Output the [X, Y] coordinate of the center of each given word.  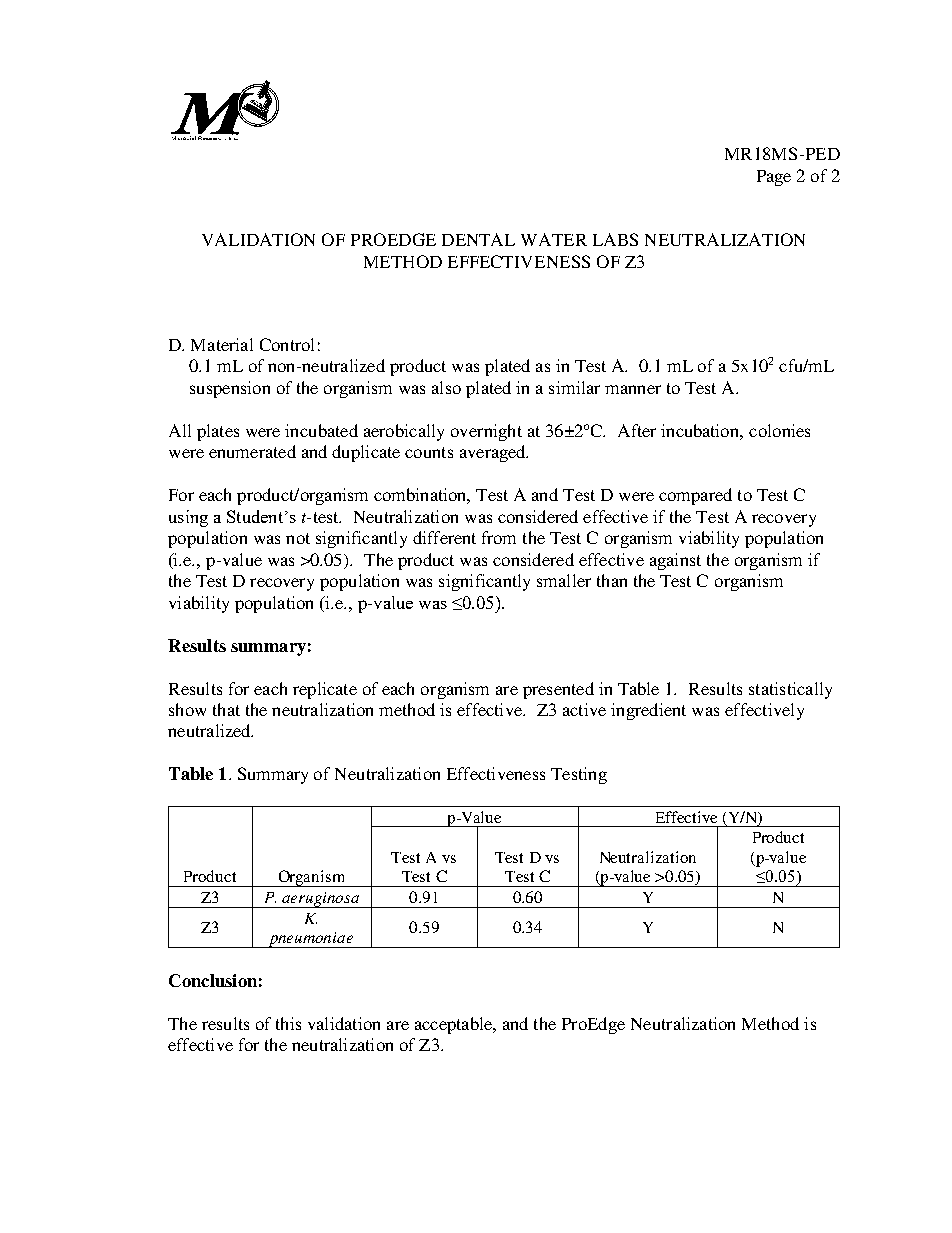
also [446, 387]
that [226, 709]
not [298, 538]
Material [222, 344]
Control [287, 344]
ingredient [648, 711]
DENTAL [478, 239]
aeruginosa [321, 900]
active [584, 709]
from [499, 537]
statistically [790, 690]
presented [558, 690]
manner [633, 389]
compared [695, 496]
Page [774, 178]
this [288, 1023]
